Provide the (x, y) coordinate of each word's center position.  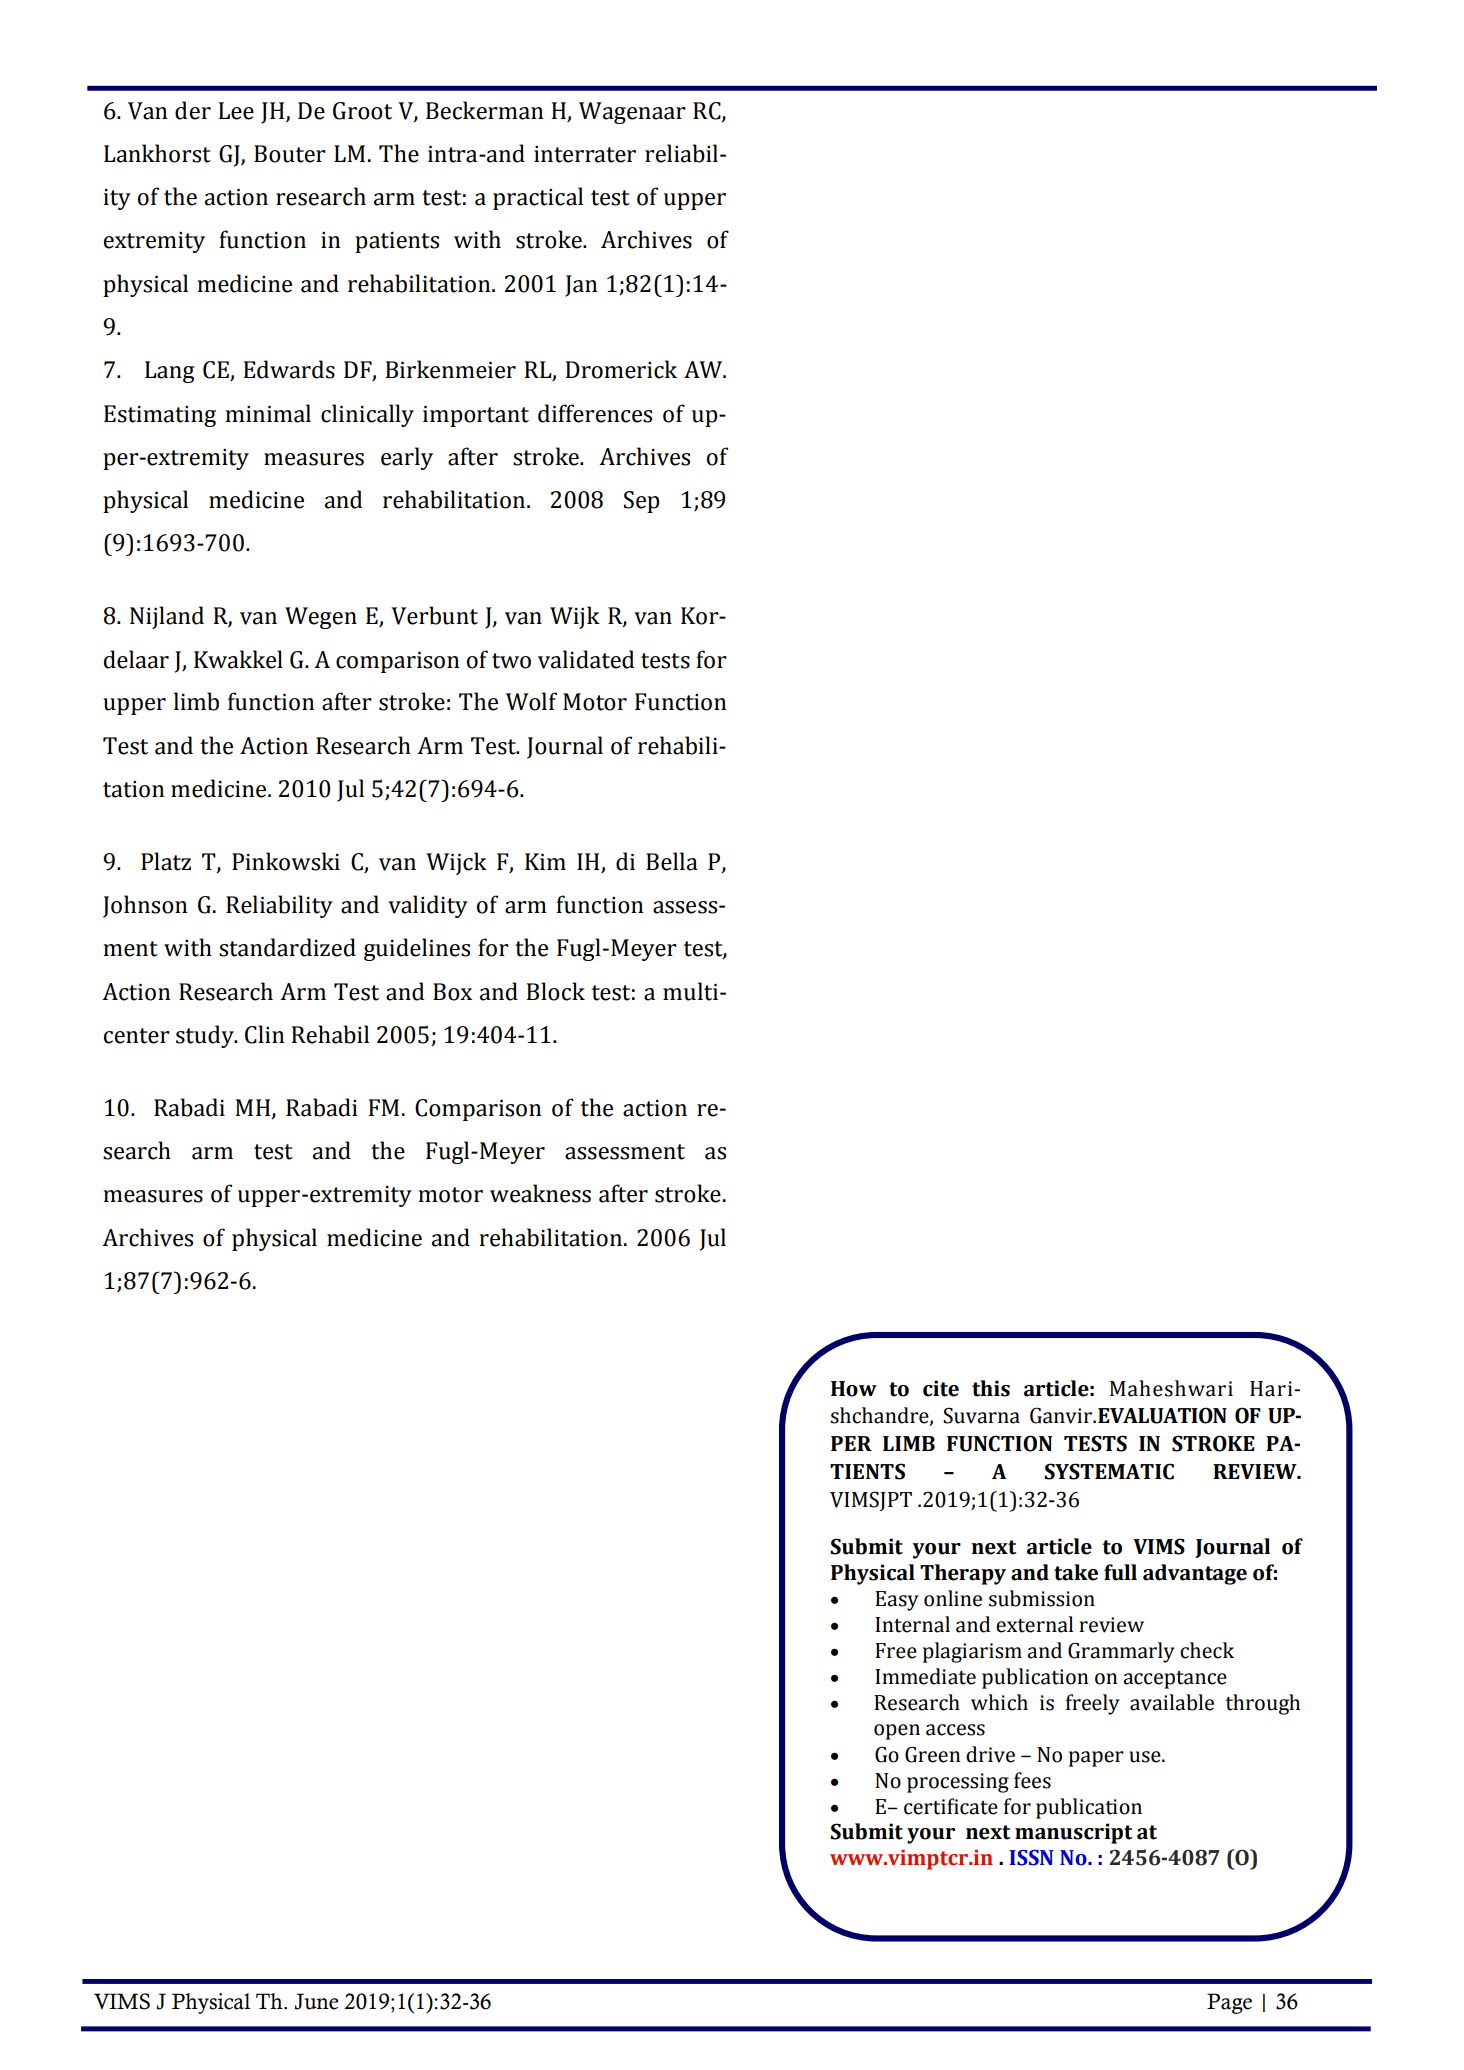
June (317, 2001)
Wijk (575, 617)
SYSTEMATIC (1109, 1471)
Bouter (290, 154)
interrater (585, 154)
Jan (581, 286)
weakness (540, 1193)
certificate (951, 1806)
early (407, 458)
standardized (287, 947)
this (991, 1388)
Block (555, 991)
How (854, 1389)
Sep (642, 502)
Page (1229, 2003)
